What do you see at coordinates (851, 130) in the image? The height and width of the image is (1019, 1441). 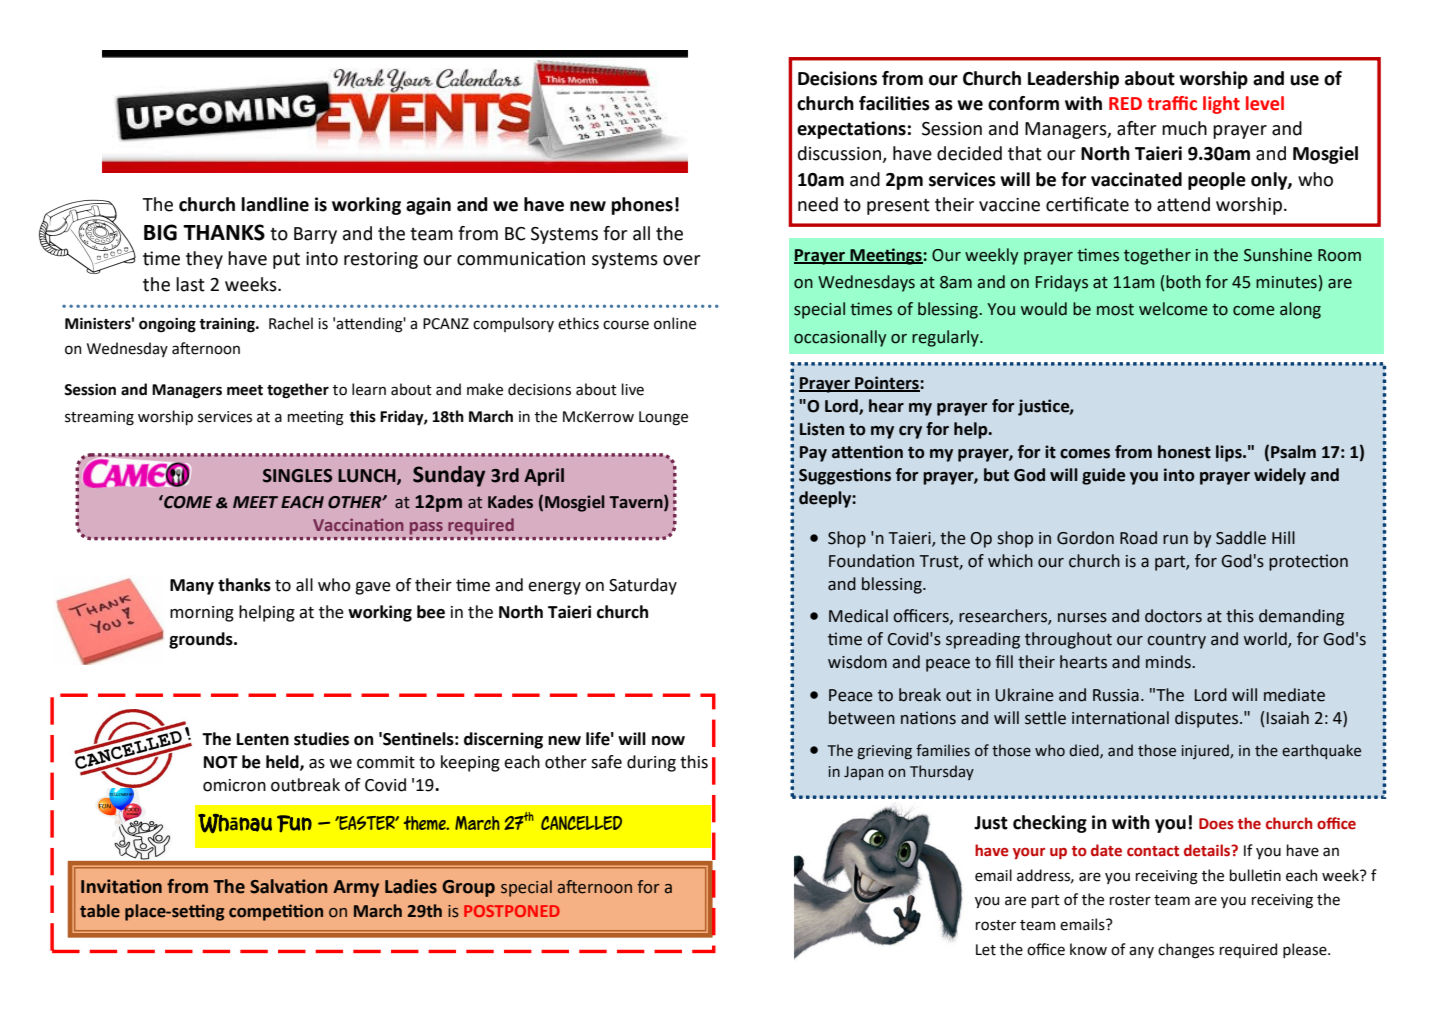 I see `expectations` at bounding box center [851, 130].
